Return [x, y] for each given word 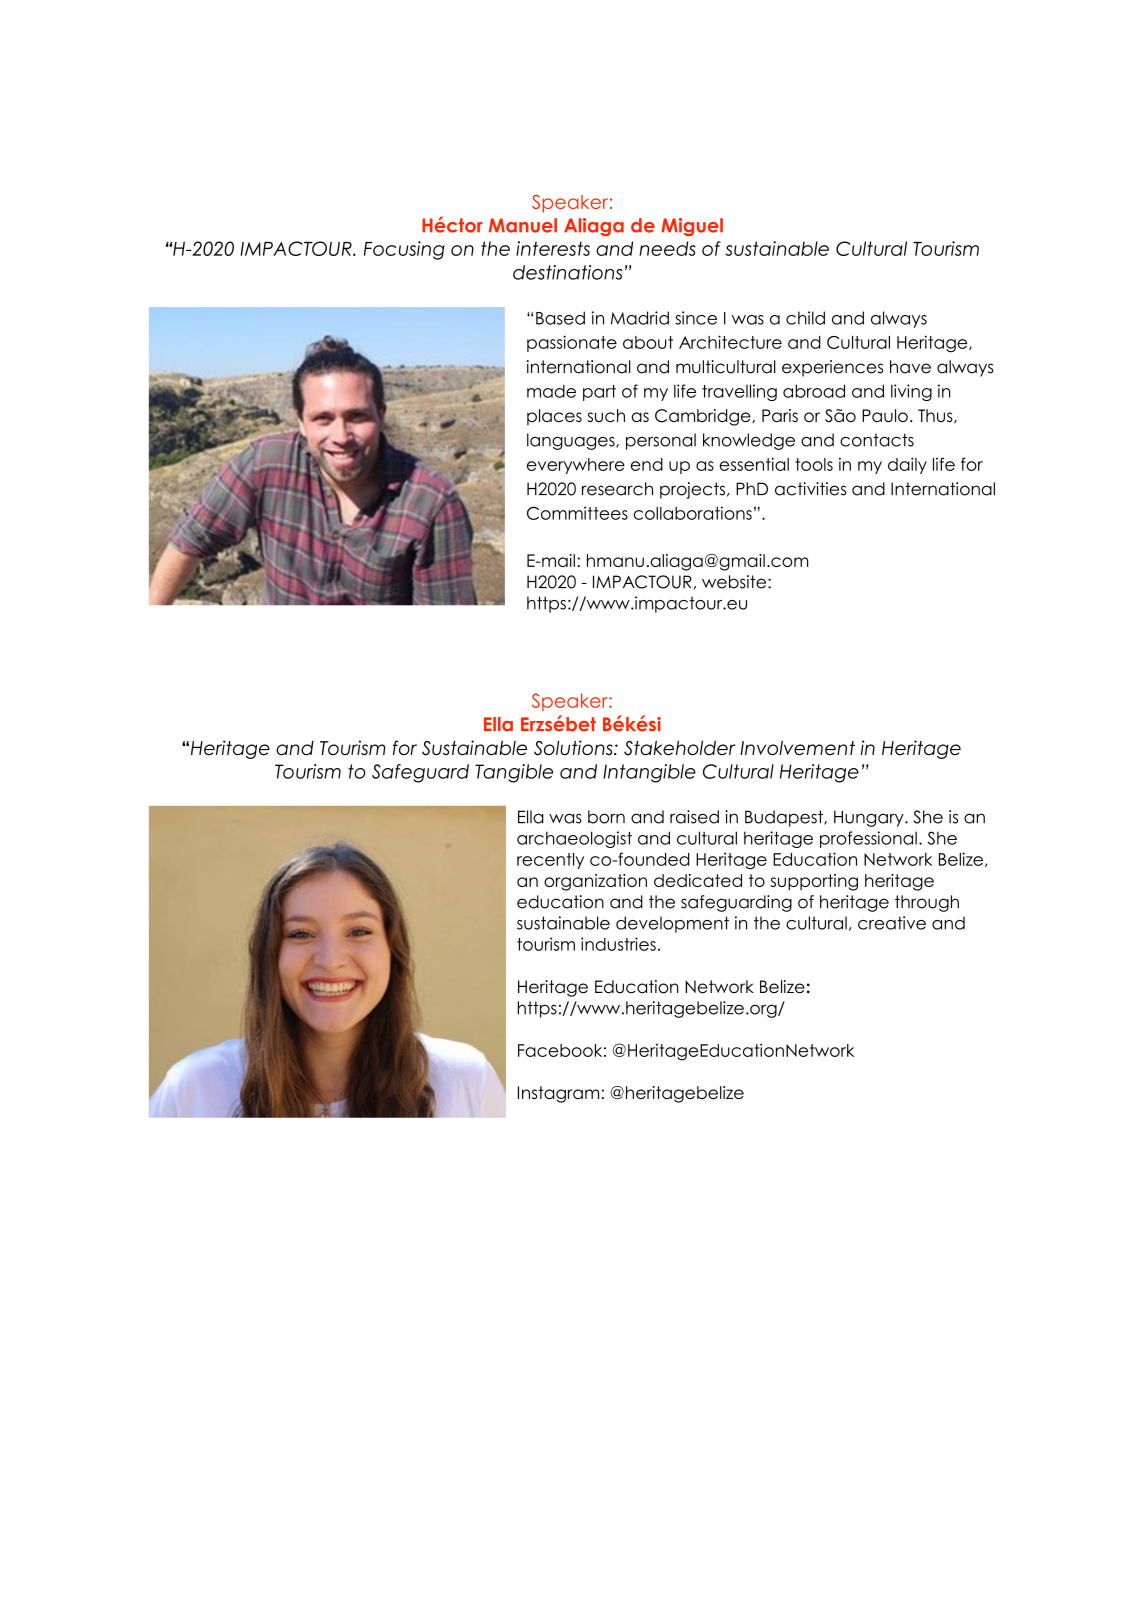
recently [550, 861]
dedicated [698, 880]
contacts [877, 440]
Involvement [797, 748]
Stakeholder [679, 748]
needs [667, 248]
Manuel [523, 225]
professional [868, 839]
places [554, 417]
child [805, 318]
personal [661, 441]
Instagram [558, 1094]
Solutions [574, 748]
